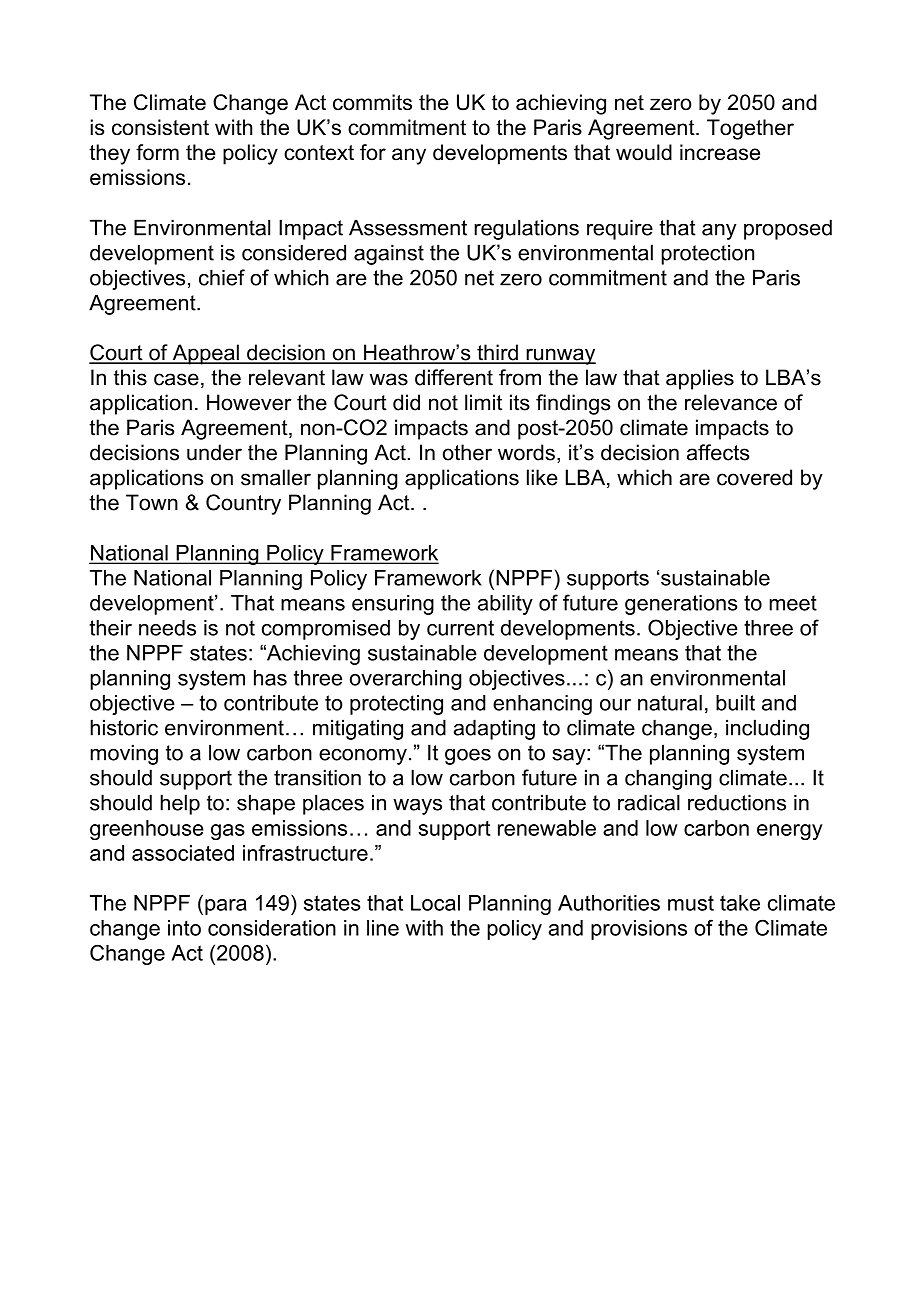 This screenshot has height=1308, width=924. Describe the element at coordinates (700, 379) in the screenshot. I see `applies` at that location.
